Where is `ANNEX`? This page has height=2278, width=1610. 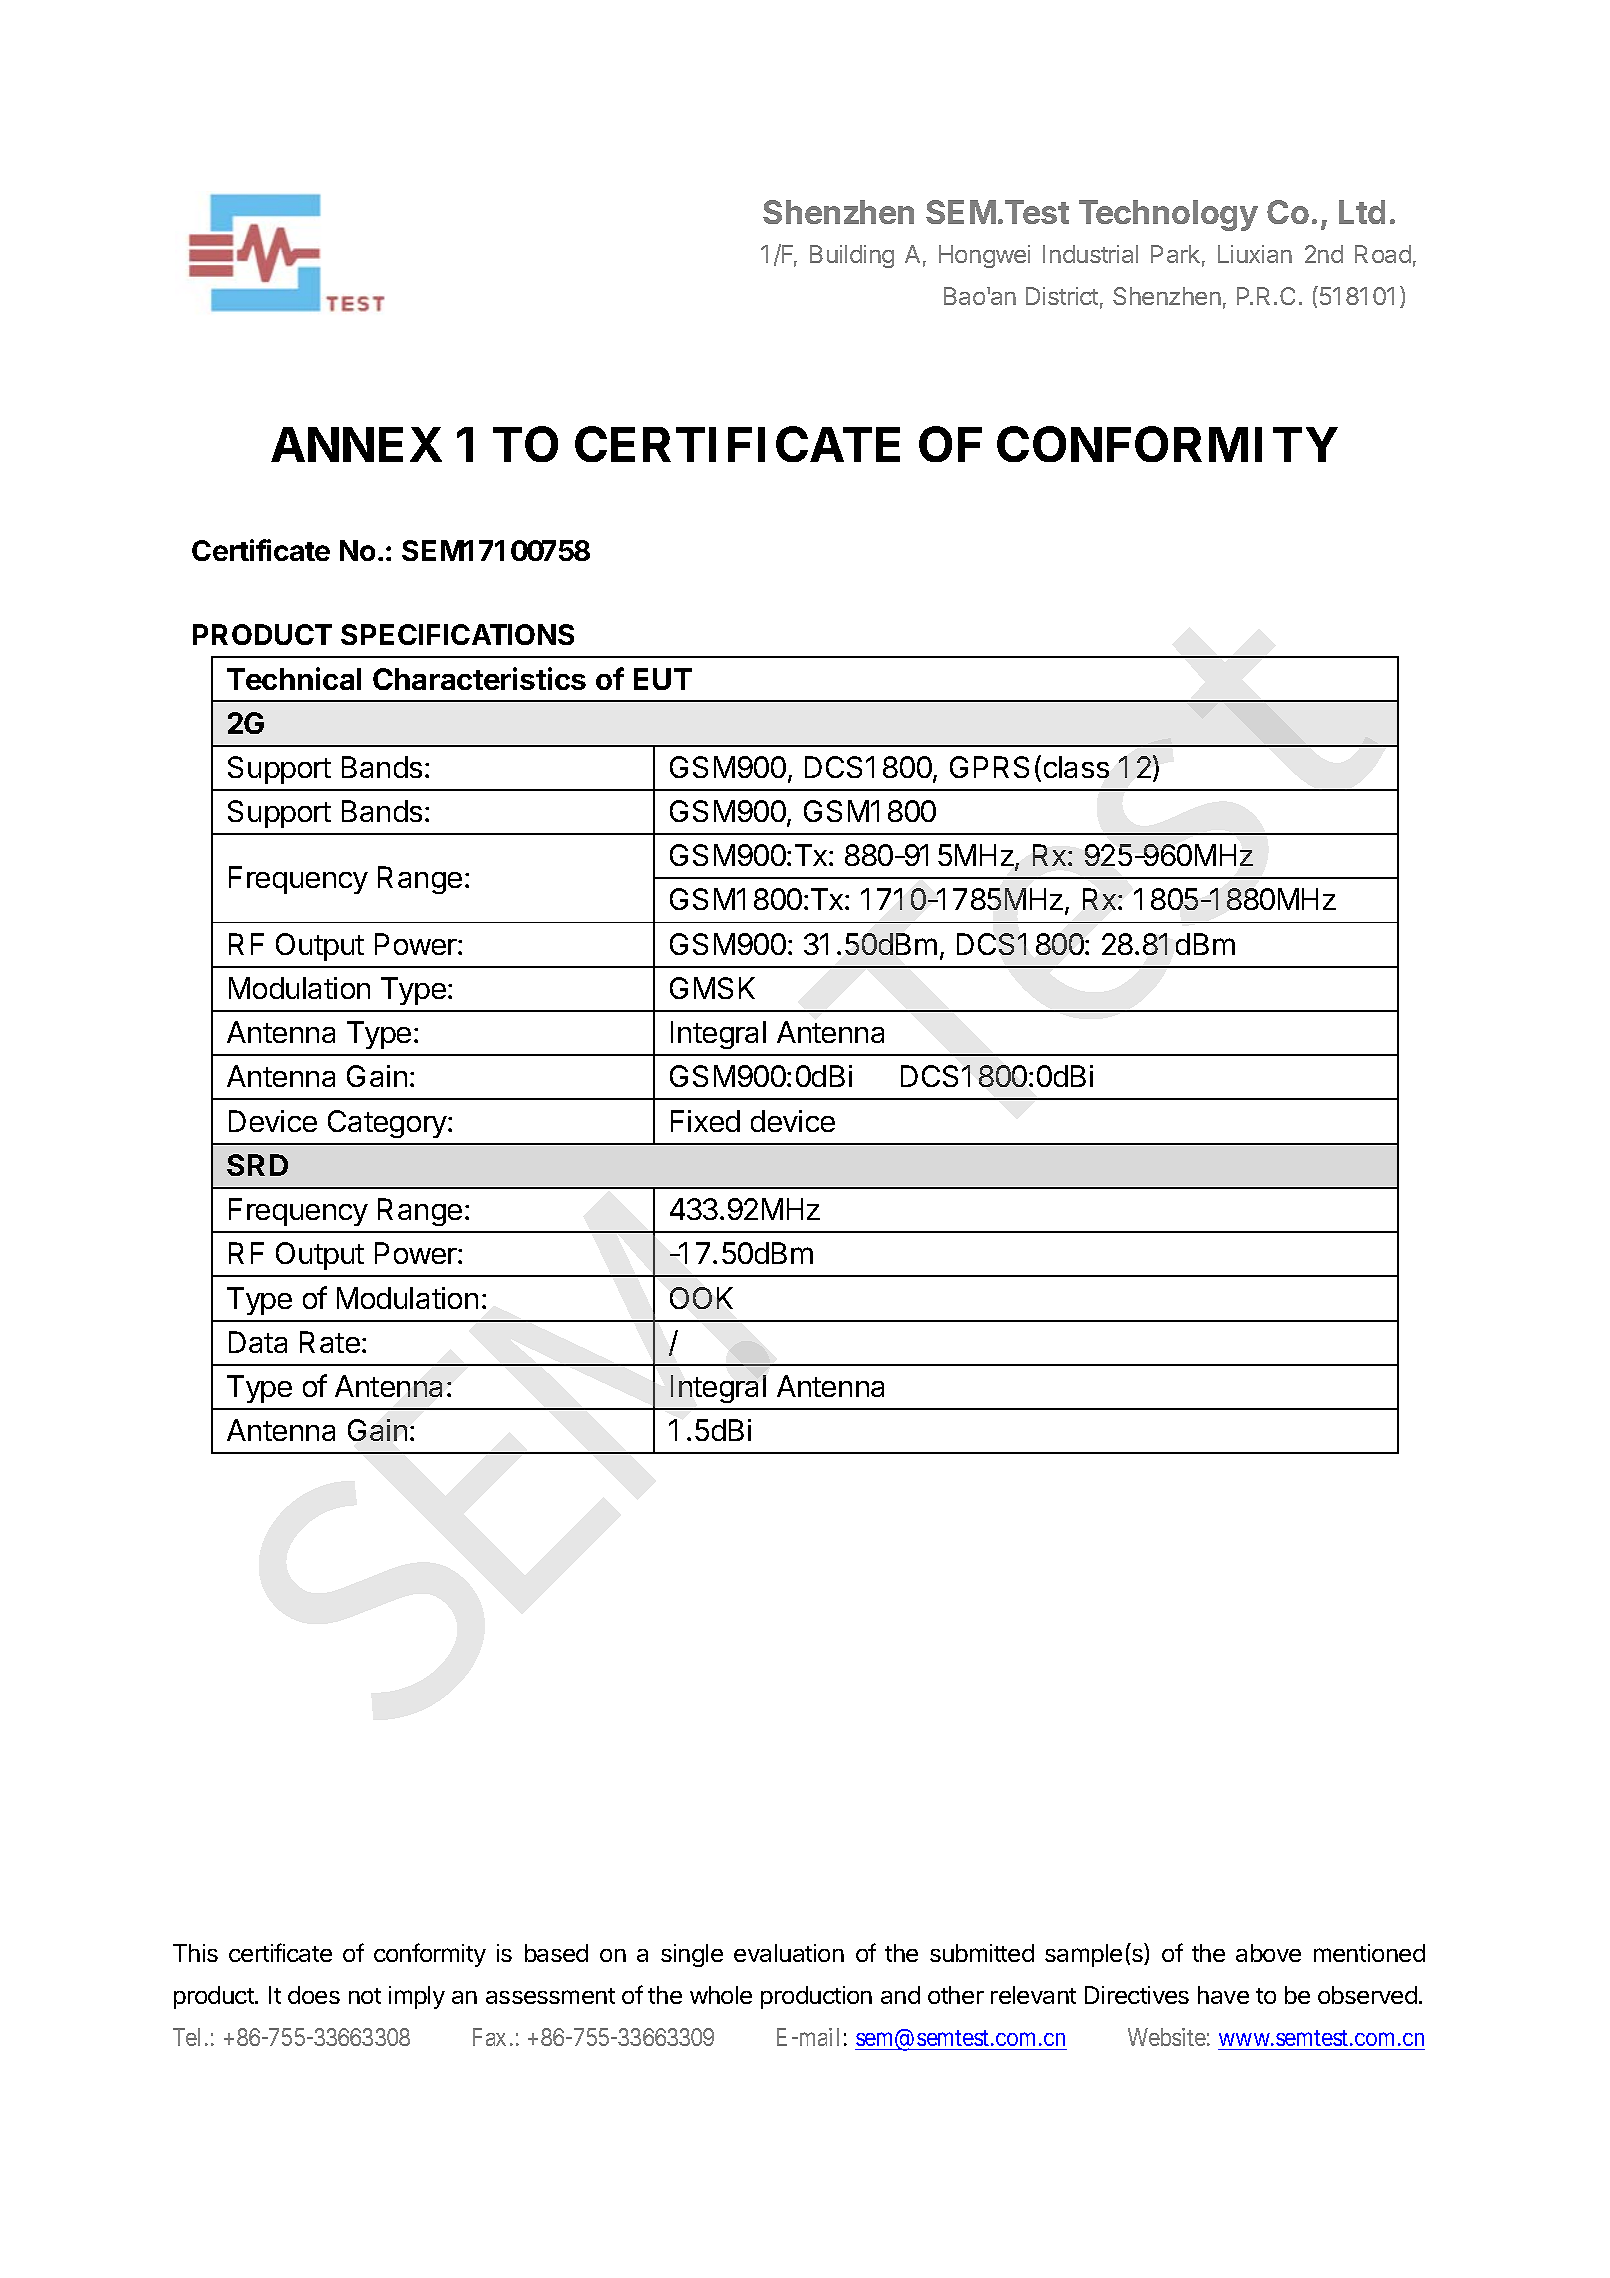 ANNEX is located at coordinates (356, 444).
